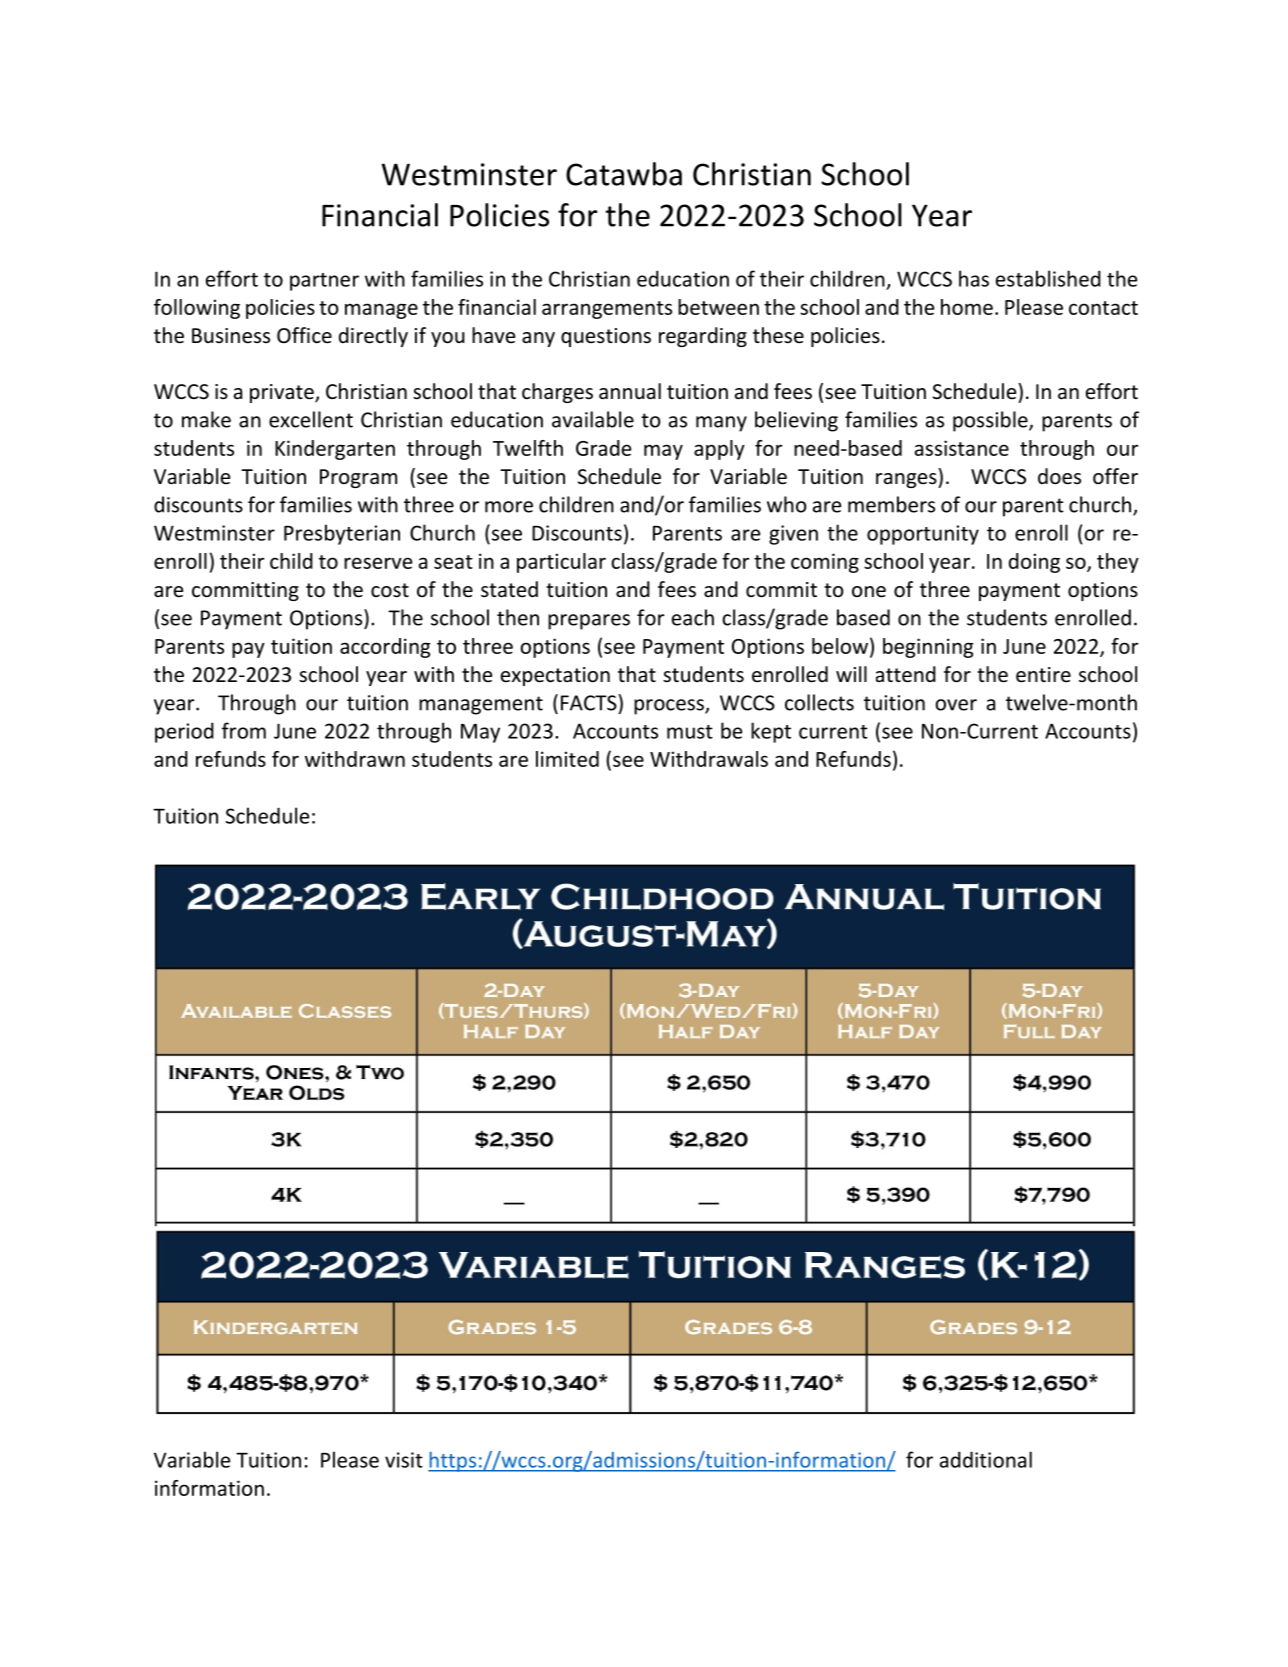  Describe the element at coordinates (244, 730) in the image. I see `from` at that location.
